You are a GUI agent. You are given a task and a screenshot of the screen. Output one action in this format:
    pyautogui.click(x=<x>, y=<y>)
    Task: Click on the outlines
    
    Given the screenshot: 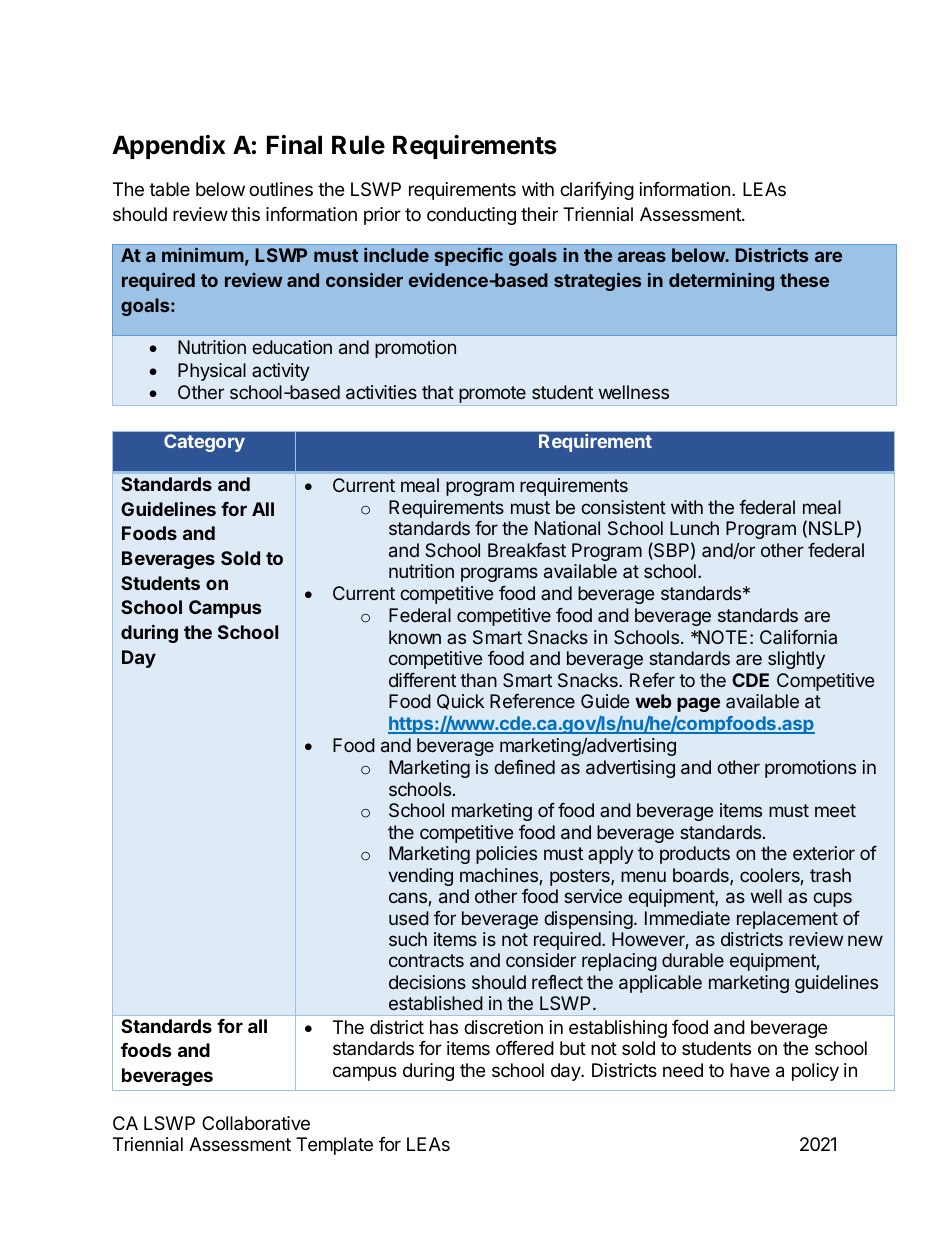 What is the action you would take?
    pyautogui.click(x=281, y=189)
